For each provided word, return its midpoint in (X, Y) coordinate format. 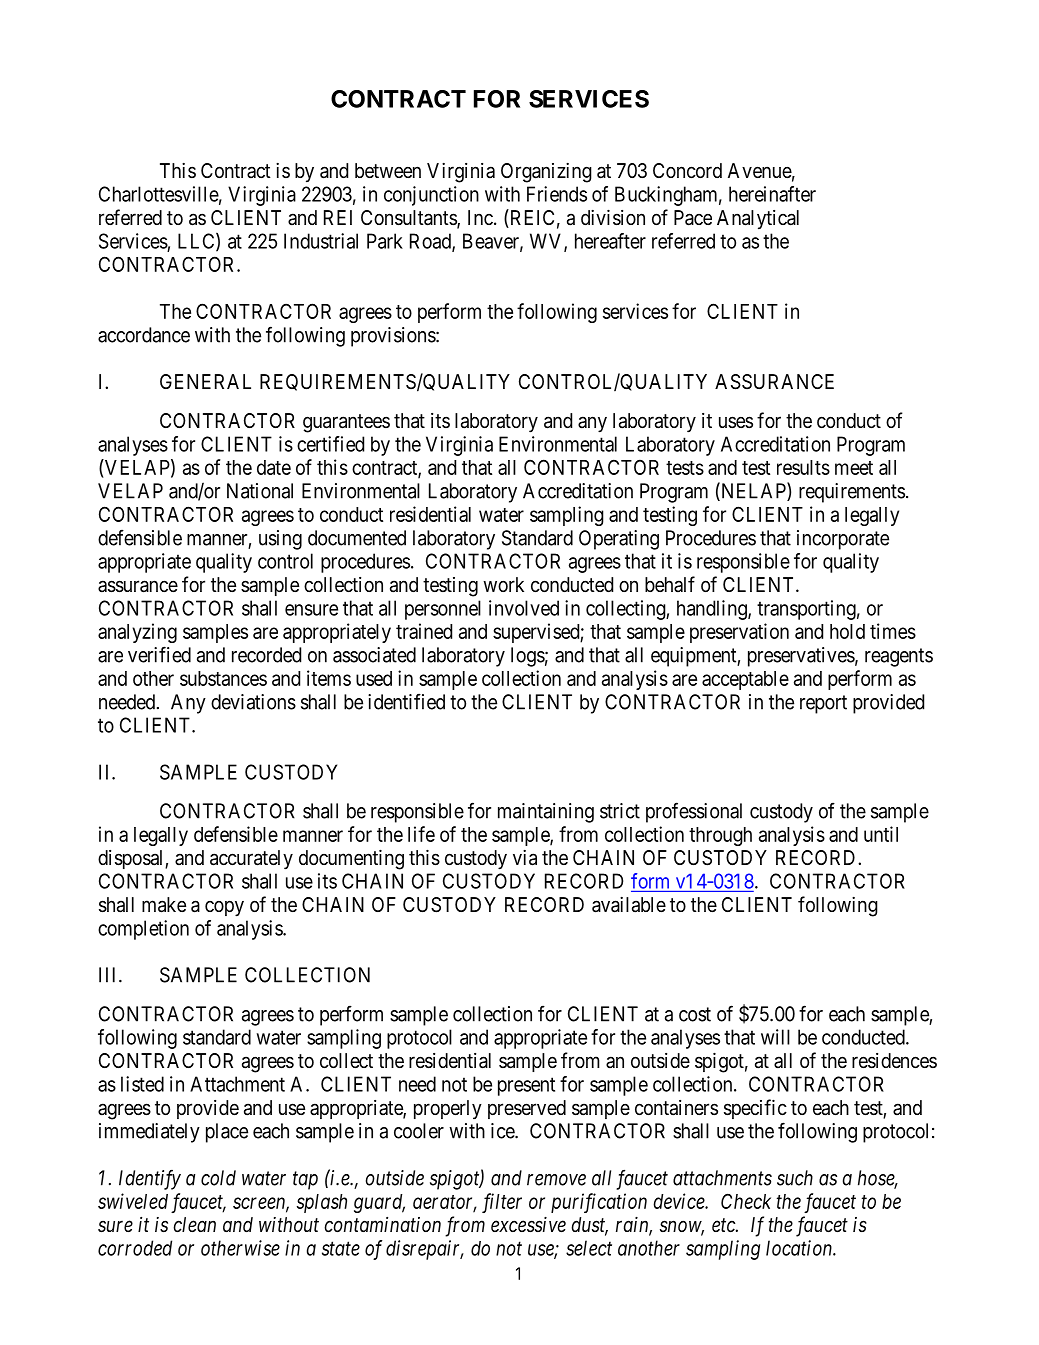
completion (143, 930)
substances (223, 678)
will (775, 1037)
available (629, 905)
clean (194, 1224)
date (274, 467)
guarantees (346, 423)
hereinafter (772, 194)
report (823, 704)
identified (406, 701)
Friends (557, 194)
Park (385, 241)
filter (502, 1203)
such (795, 1178)
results (803, 467)
